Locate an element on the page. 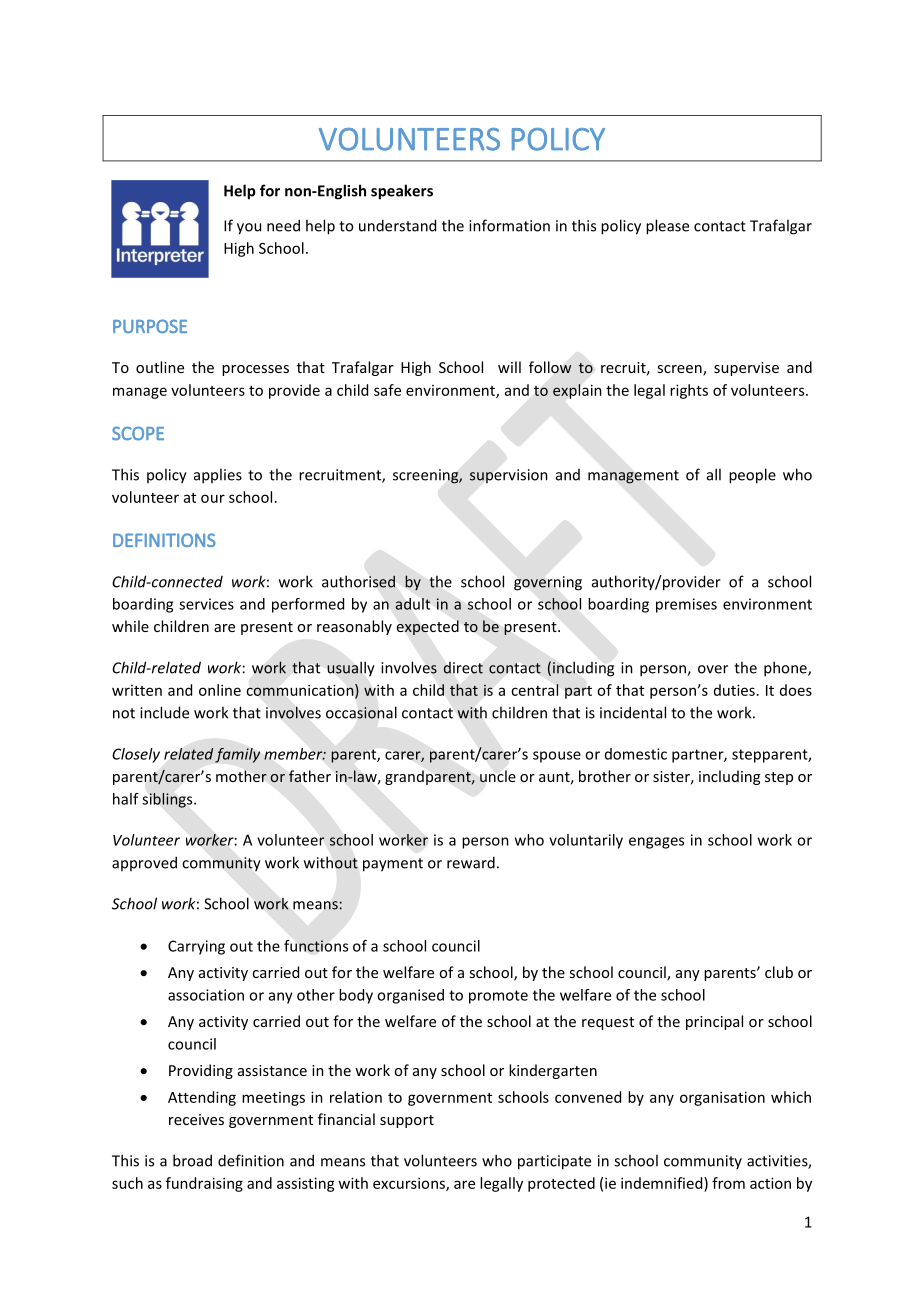  support is located at coordinates (407, 1121).
